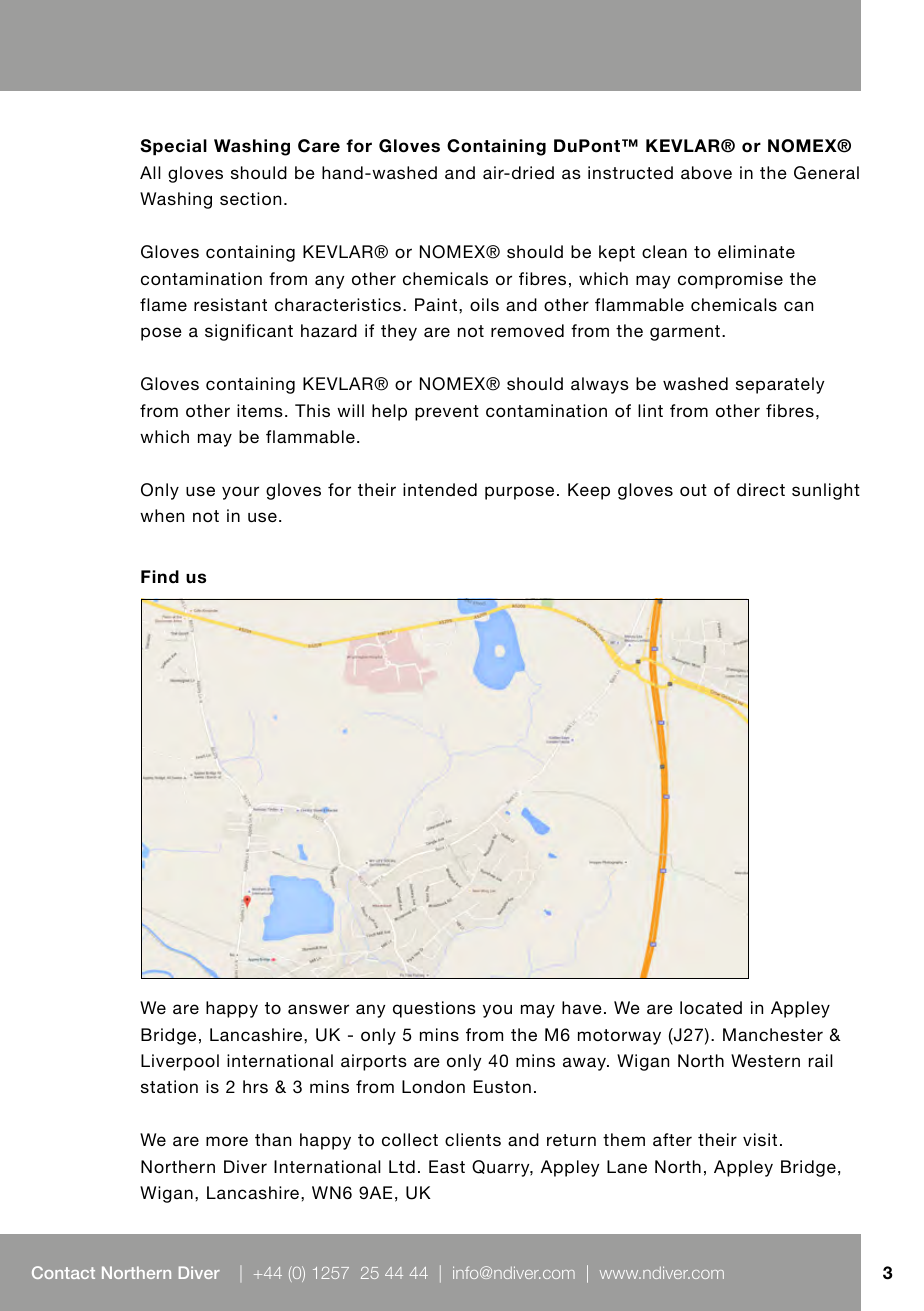  What do you see at coordinates (63, 1272) in the screenshot?
I see `Contact` at bounding box center [63, 1272].
